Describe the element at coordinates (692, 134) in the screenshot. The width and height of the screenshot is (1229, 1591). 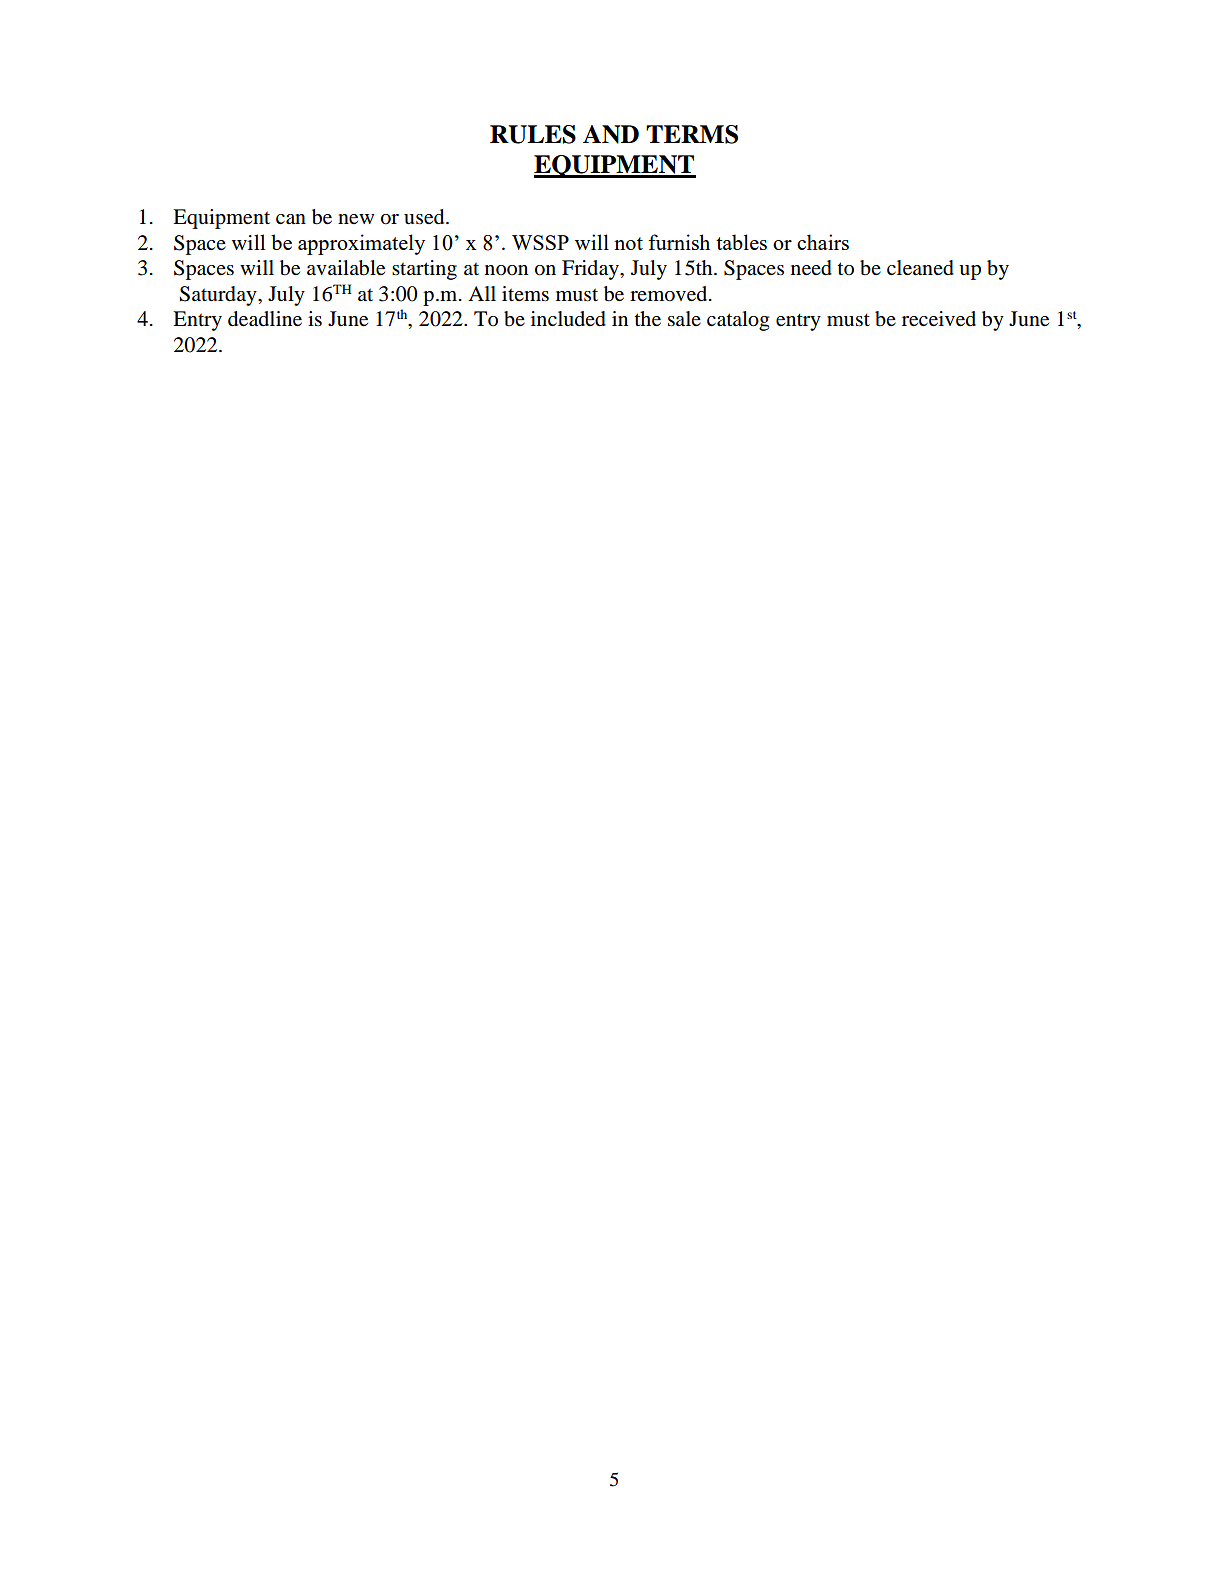
I see `TERMS` at that location.
